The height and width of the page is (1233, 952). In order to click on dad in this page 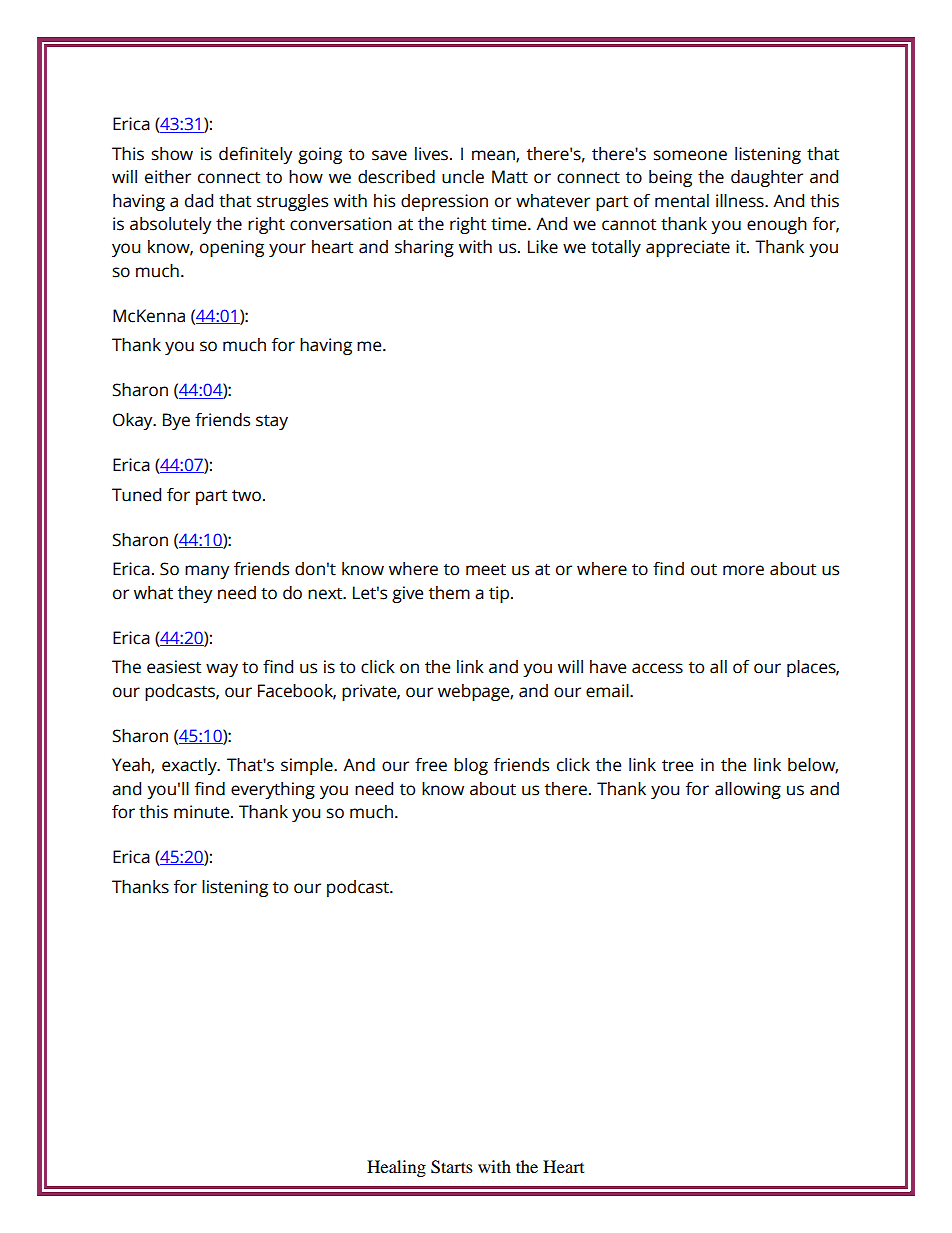, I will do `click(199, 201)`.
